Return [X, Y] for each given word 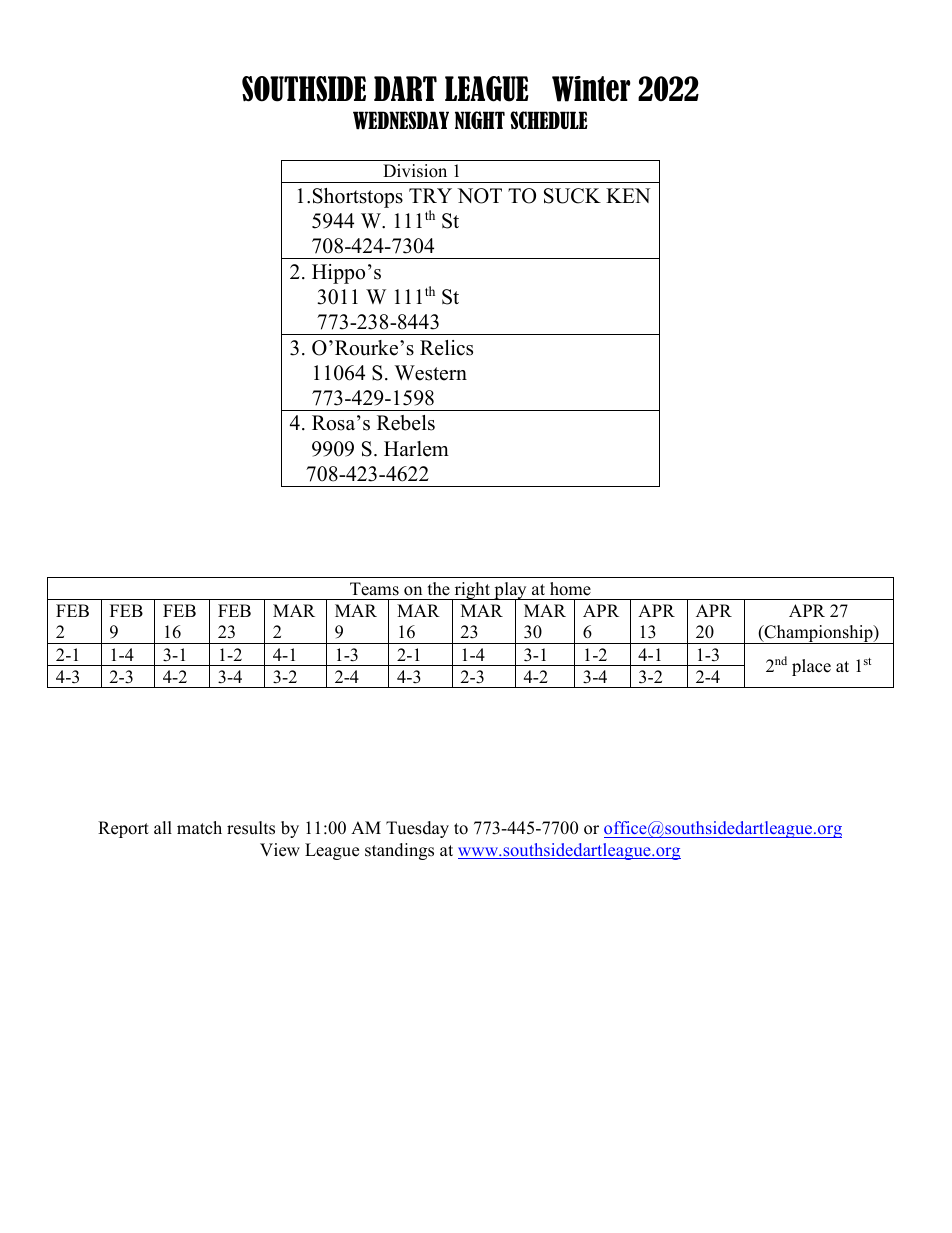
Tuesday [417, 829]
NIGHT [480, 120]
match [199, 828]
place [811, 667]
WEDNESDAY [401, 120]
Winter [591, 89]
